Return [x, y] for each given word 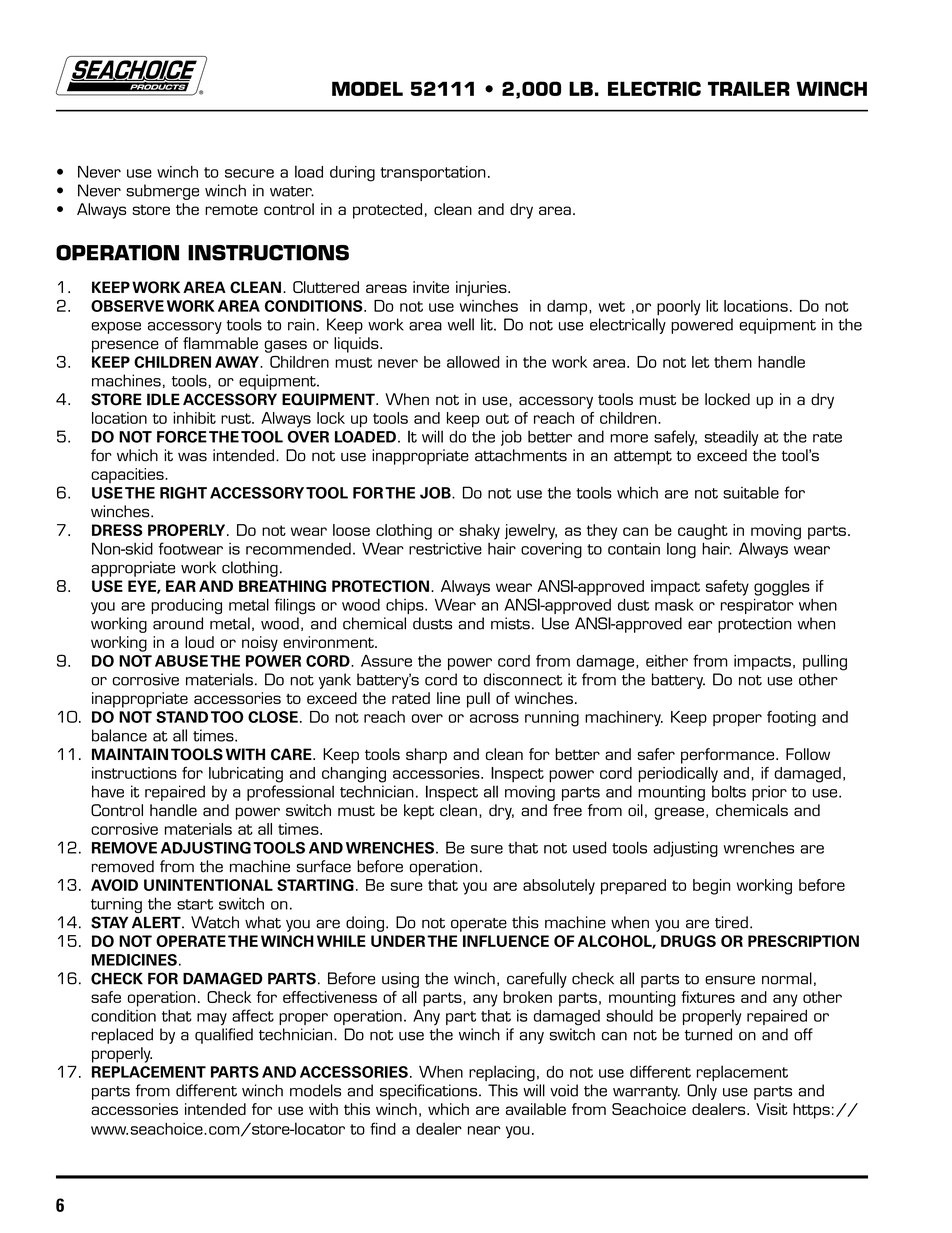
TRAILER [749, 88]
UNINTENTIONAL [208, 885]
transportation [433, 173]
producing [186, 607]
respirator [757, 606]
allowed [473, 362]
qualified [224, 1036]
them [733, 362]
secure [249, 173]
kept [419, 812]
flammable [220, 343]
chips [406, 606]
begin [712, 887]
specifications [430, 1092]
